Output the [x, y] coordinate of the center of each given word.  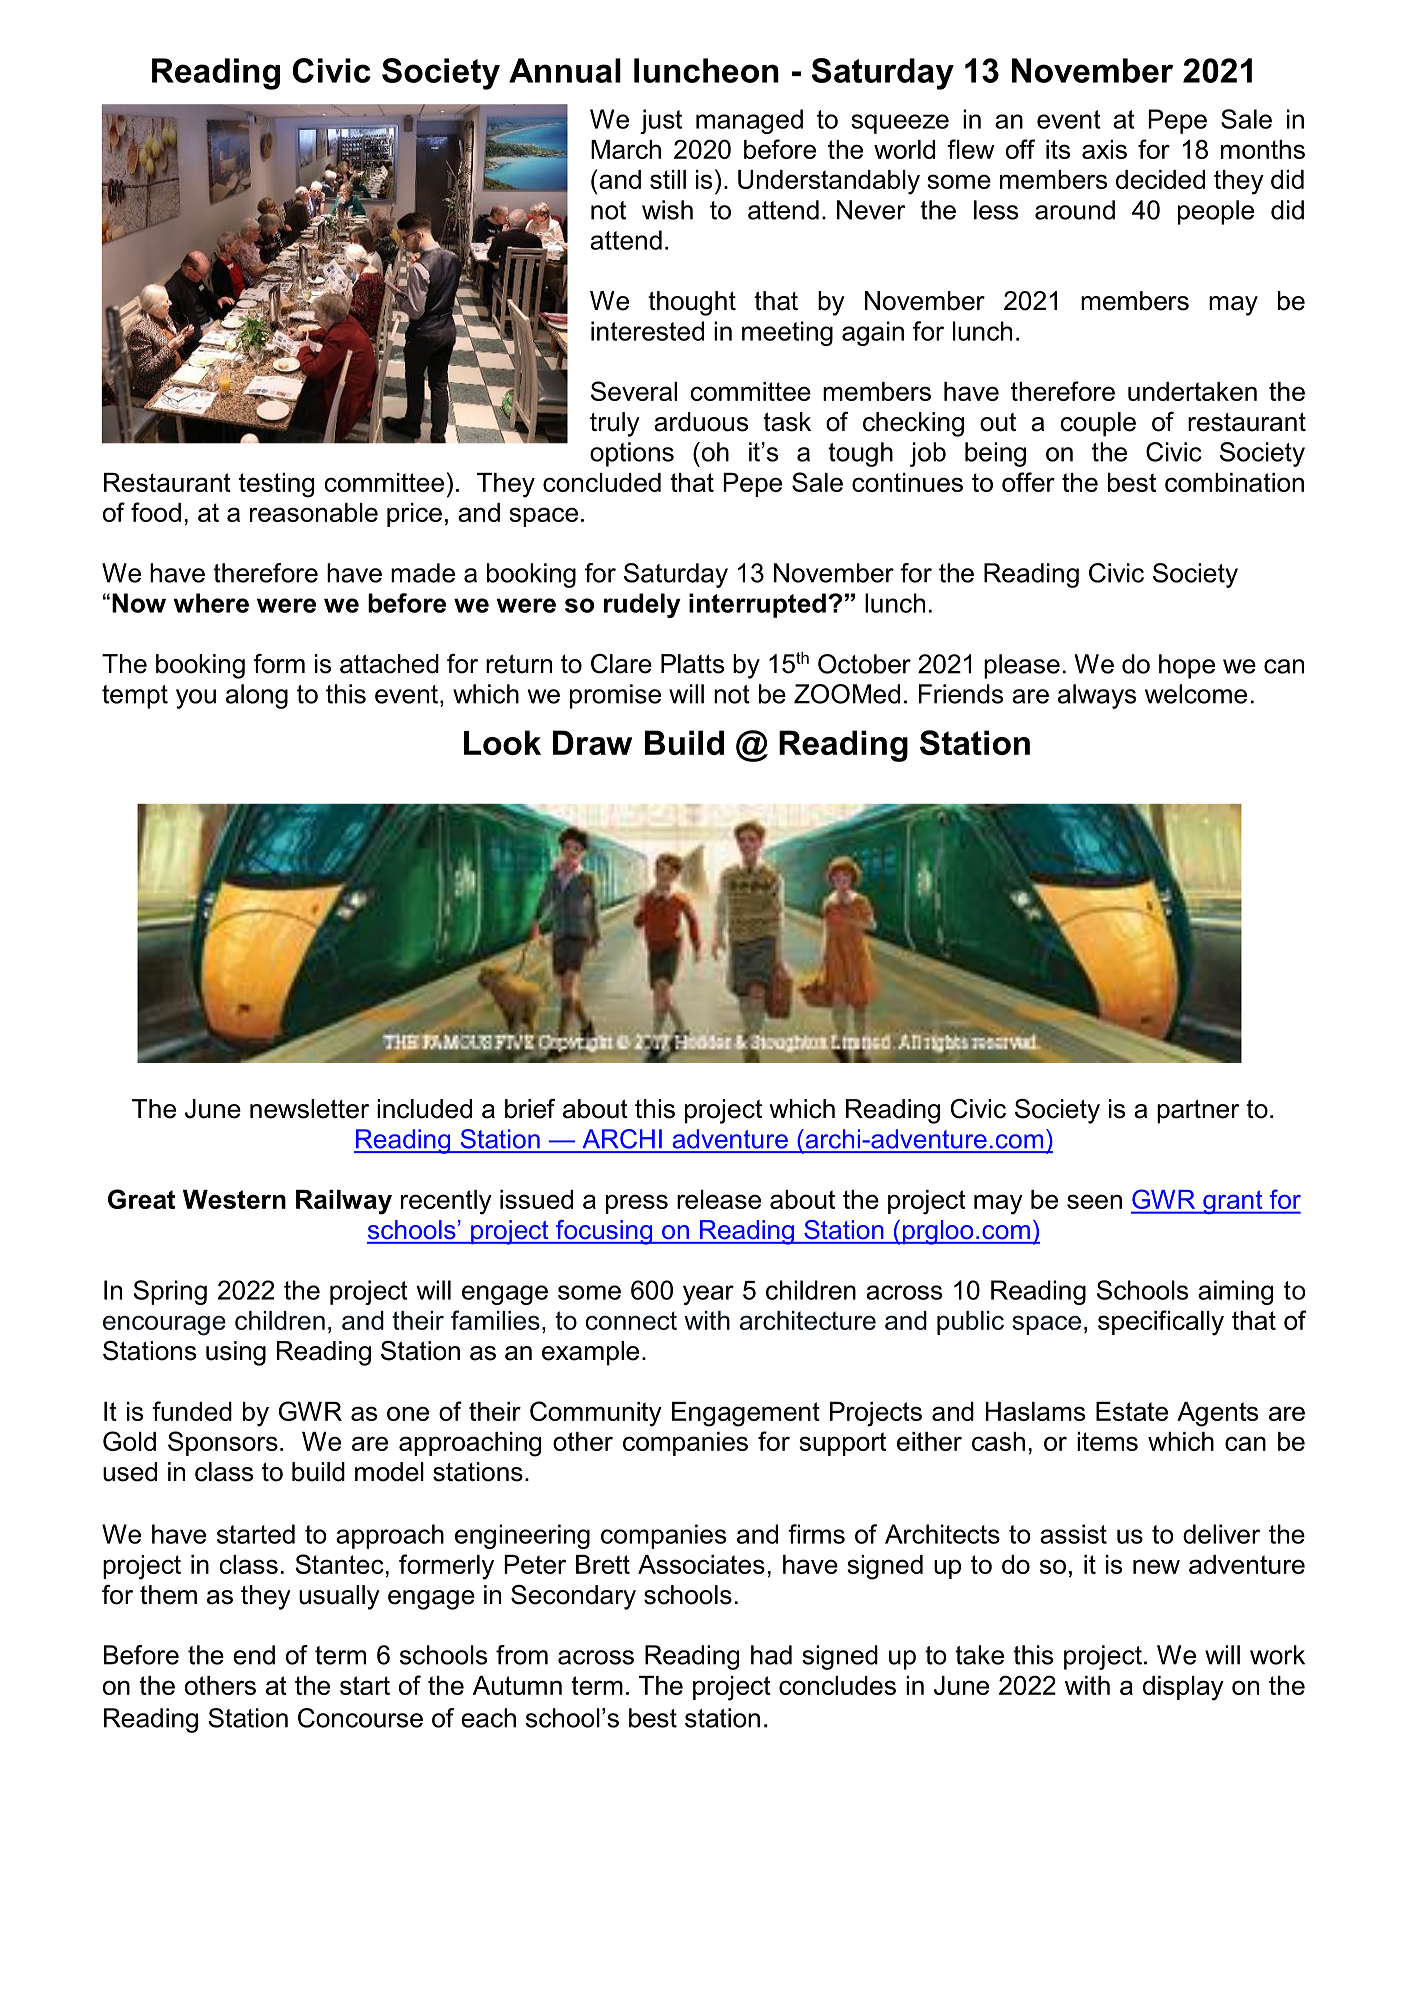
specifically [1161, 1323]
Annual [565, 70]
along [257, 696]
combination [1234, 482]
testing [276, 485]
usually [339, 1597]
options [632, 454]
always [1097, 696]
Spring [170, 1292]
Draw [592, 742]
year [708, 1295]
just [661, 121]
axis [1104, 149]
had [771, 1655]
